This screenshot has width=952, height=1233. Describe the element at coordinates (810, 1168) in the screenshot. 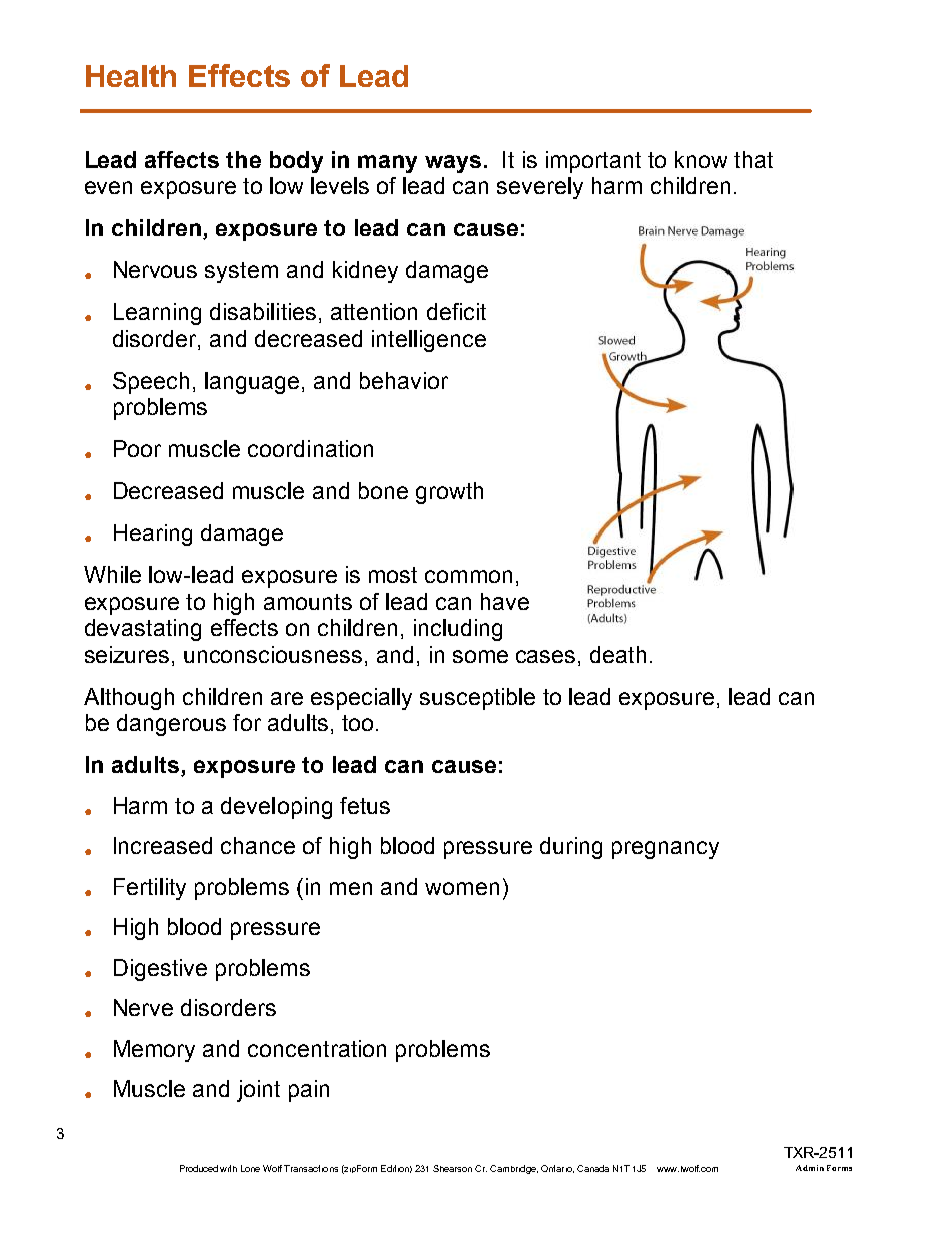

I see `Admin` at that location.
